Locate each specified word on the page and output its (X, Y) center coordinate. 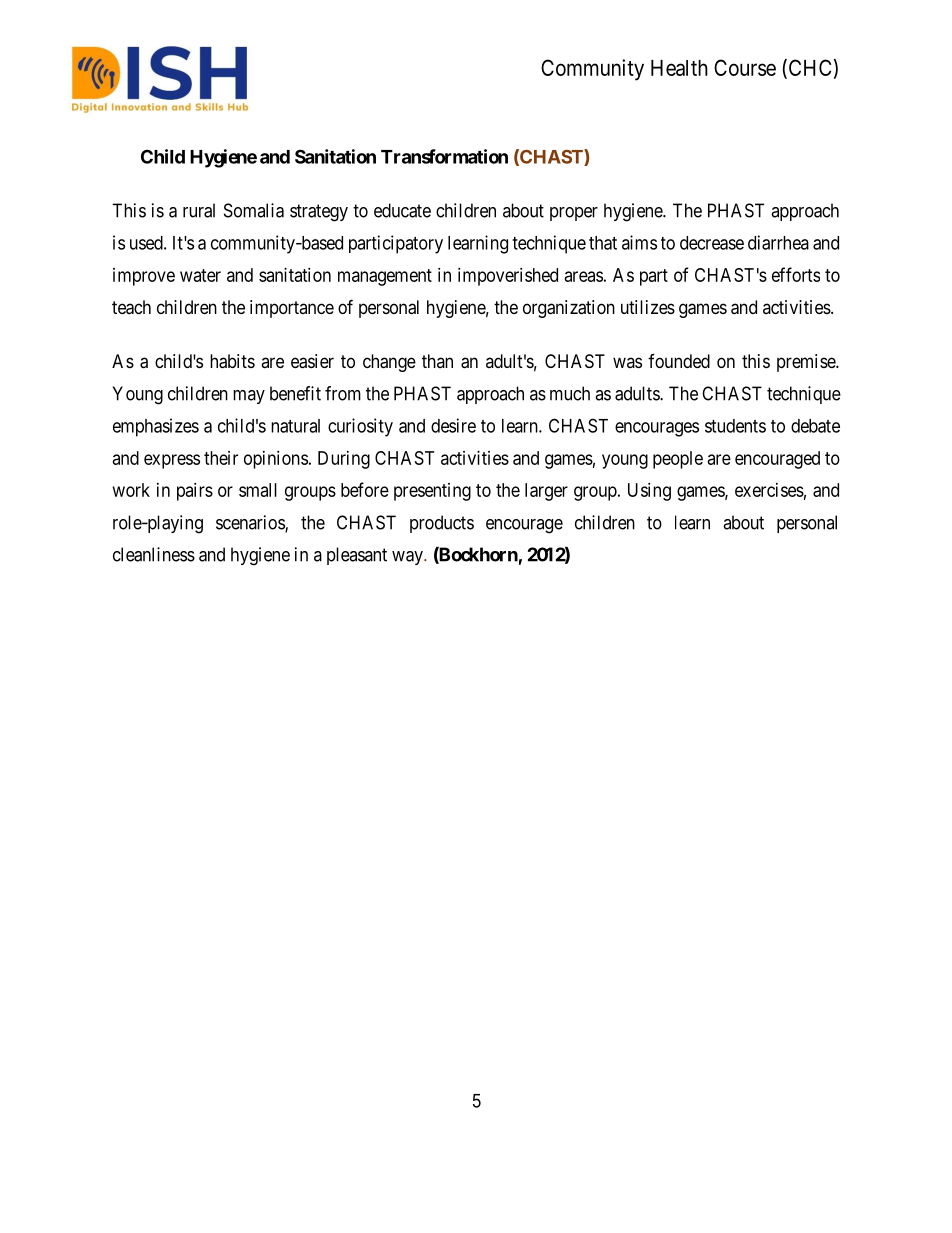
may (249, 397)
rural (199, 210)
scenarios (251, 523)
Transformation (444, 156)
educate (402, 210)
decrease (712, 243)
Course (745, 67)
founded (679, 361)
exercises (769, 490)
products (442, 524)
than (437, 361)
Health (679, 68)
